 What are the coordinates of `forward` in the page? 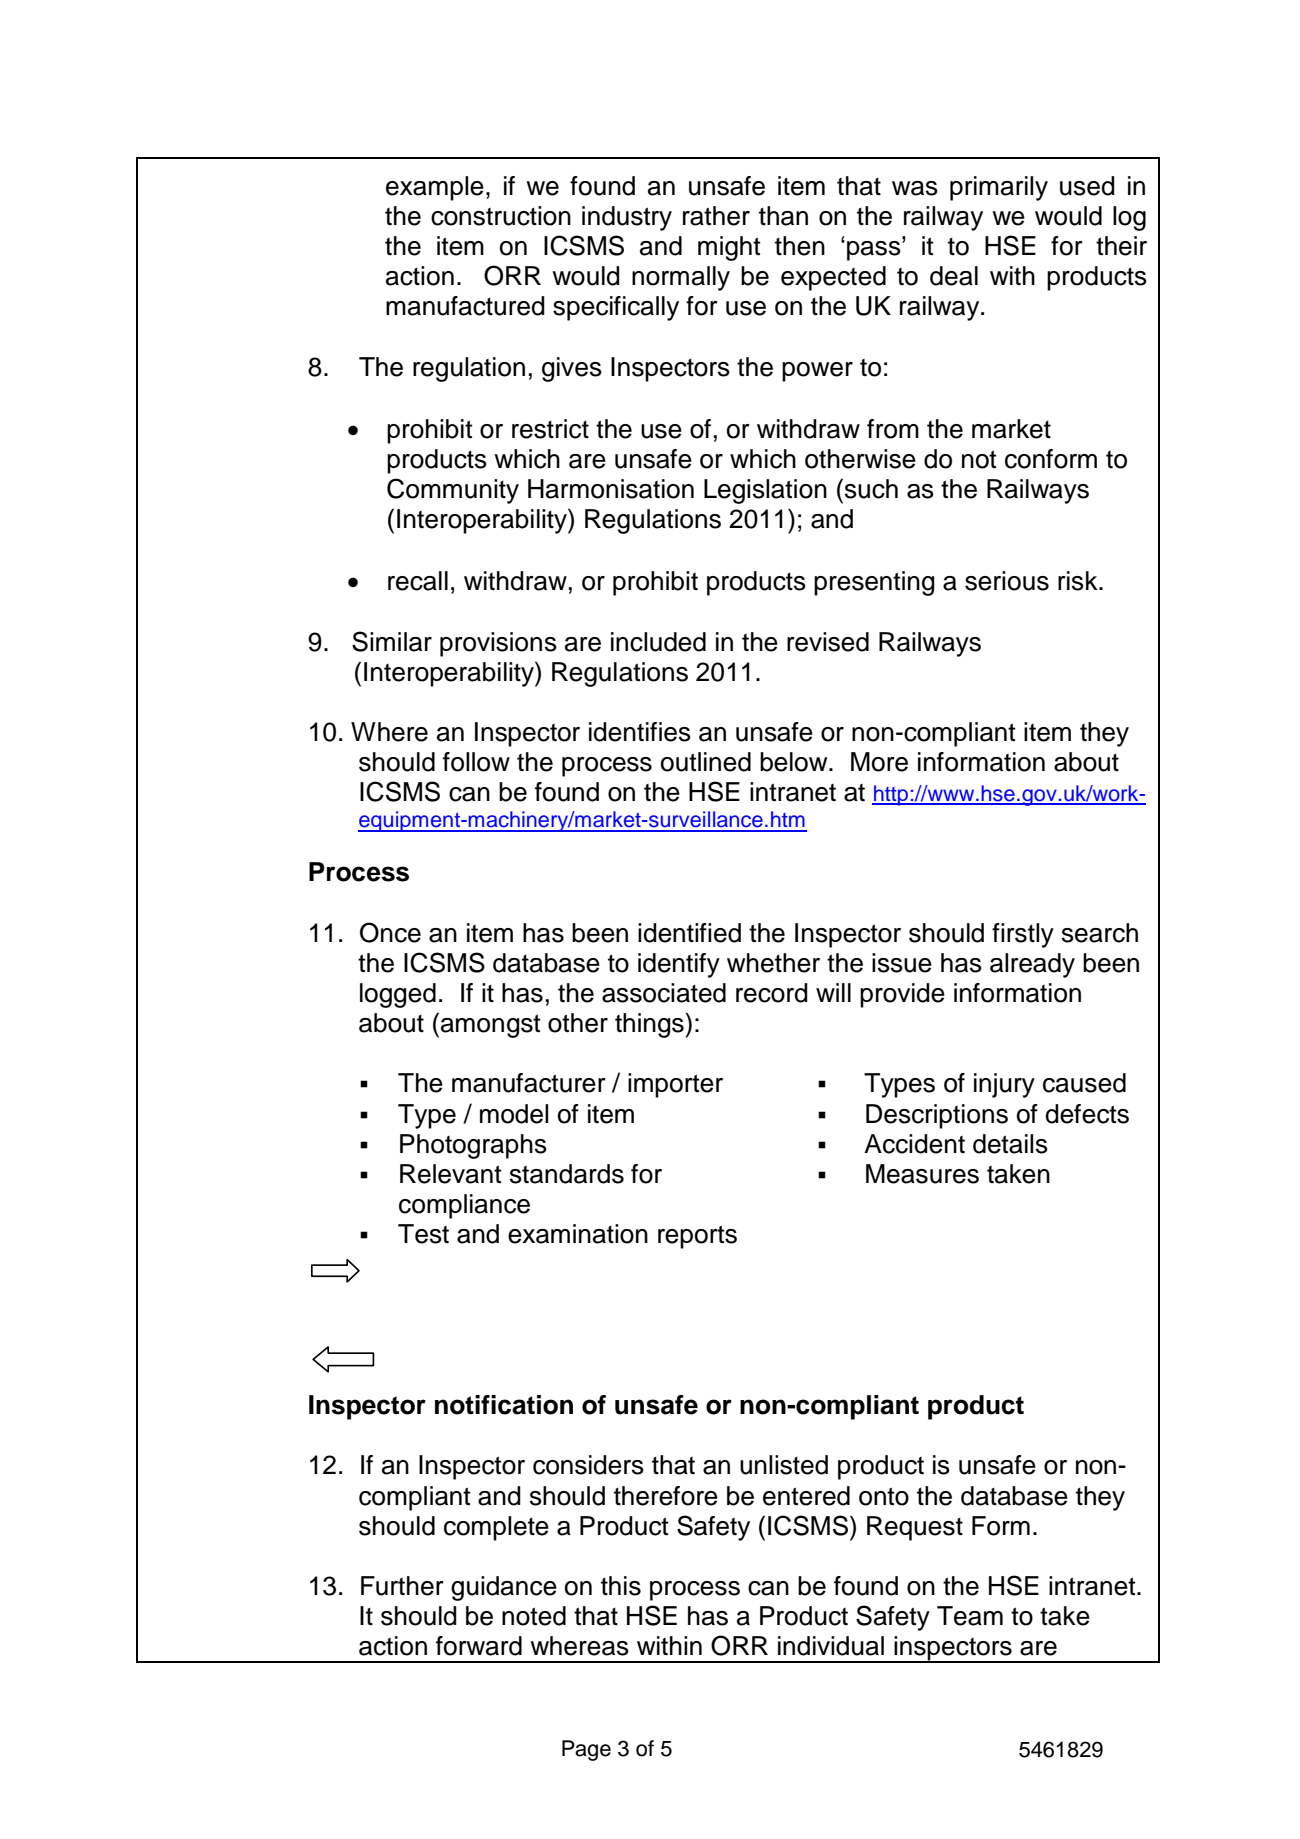 It's located at (479, 1646).
